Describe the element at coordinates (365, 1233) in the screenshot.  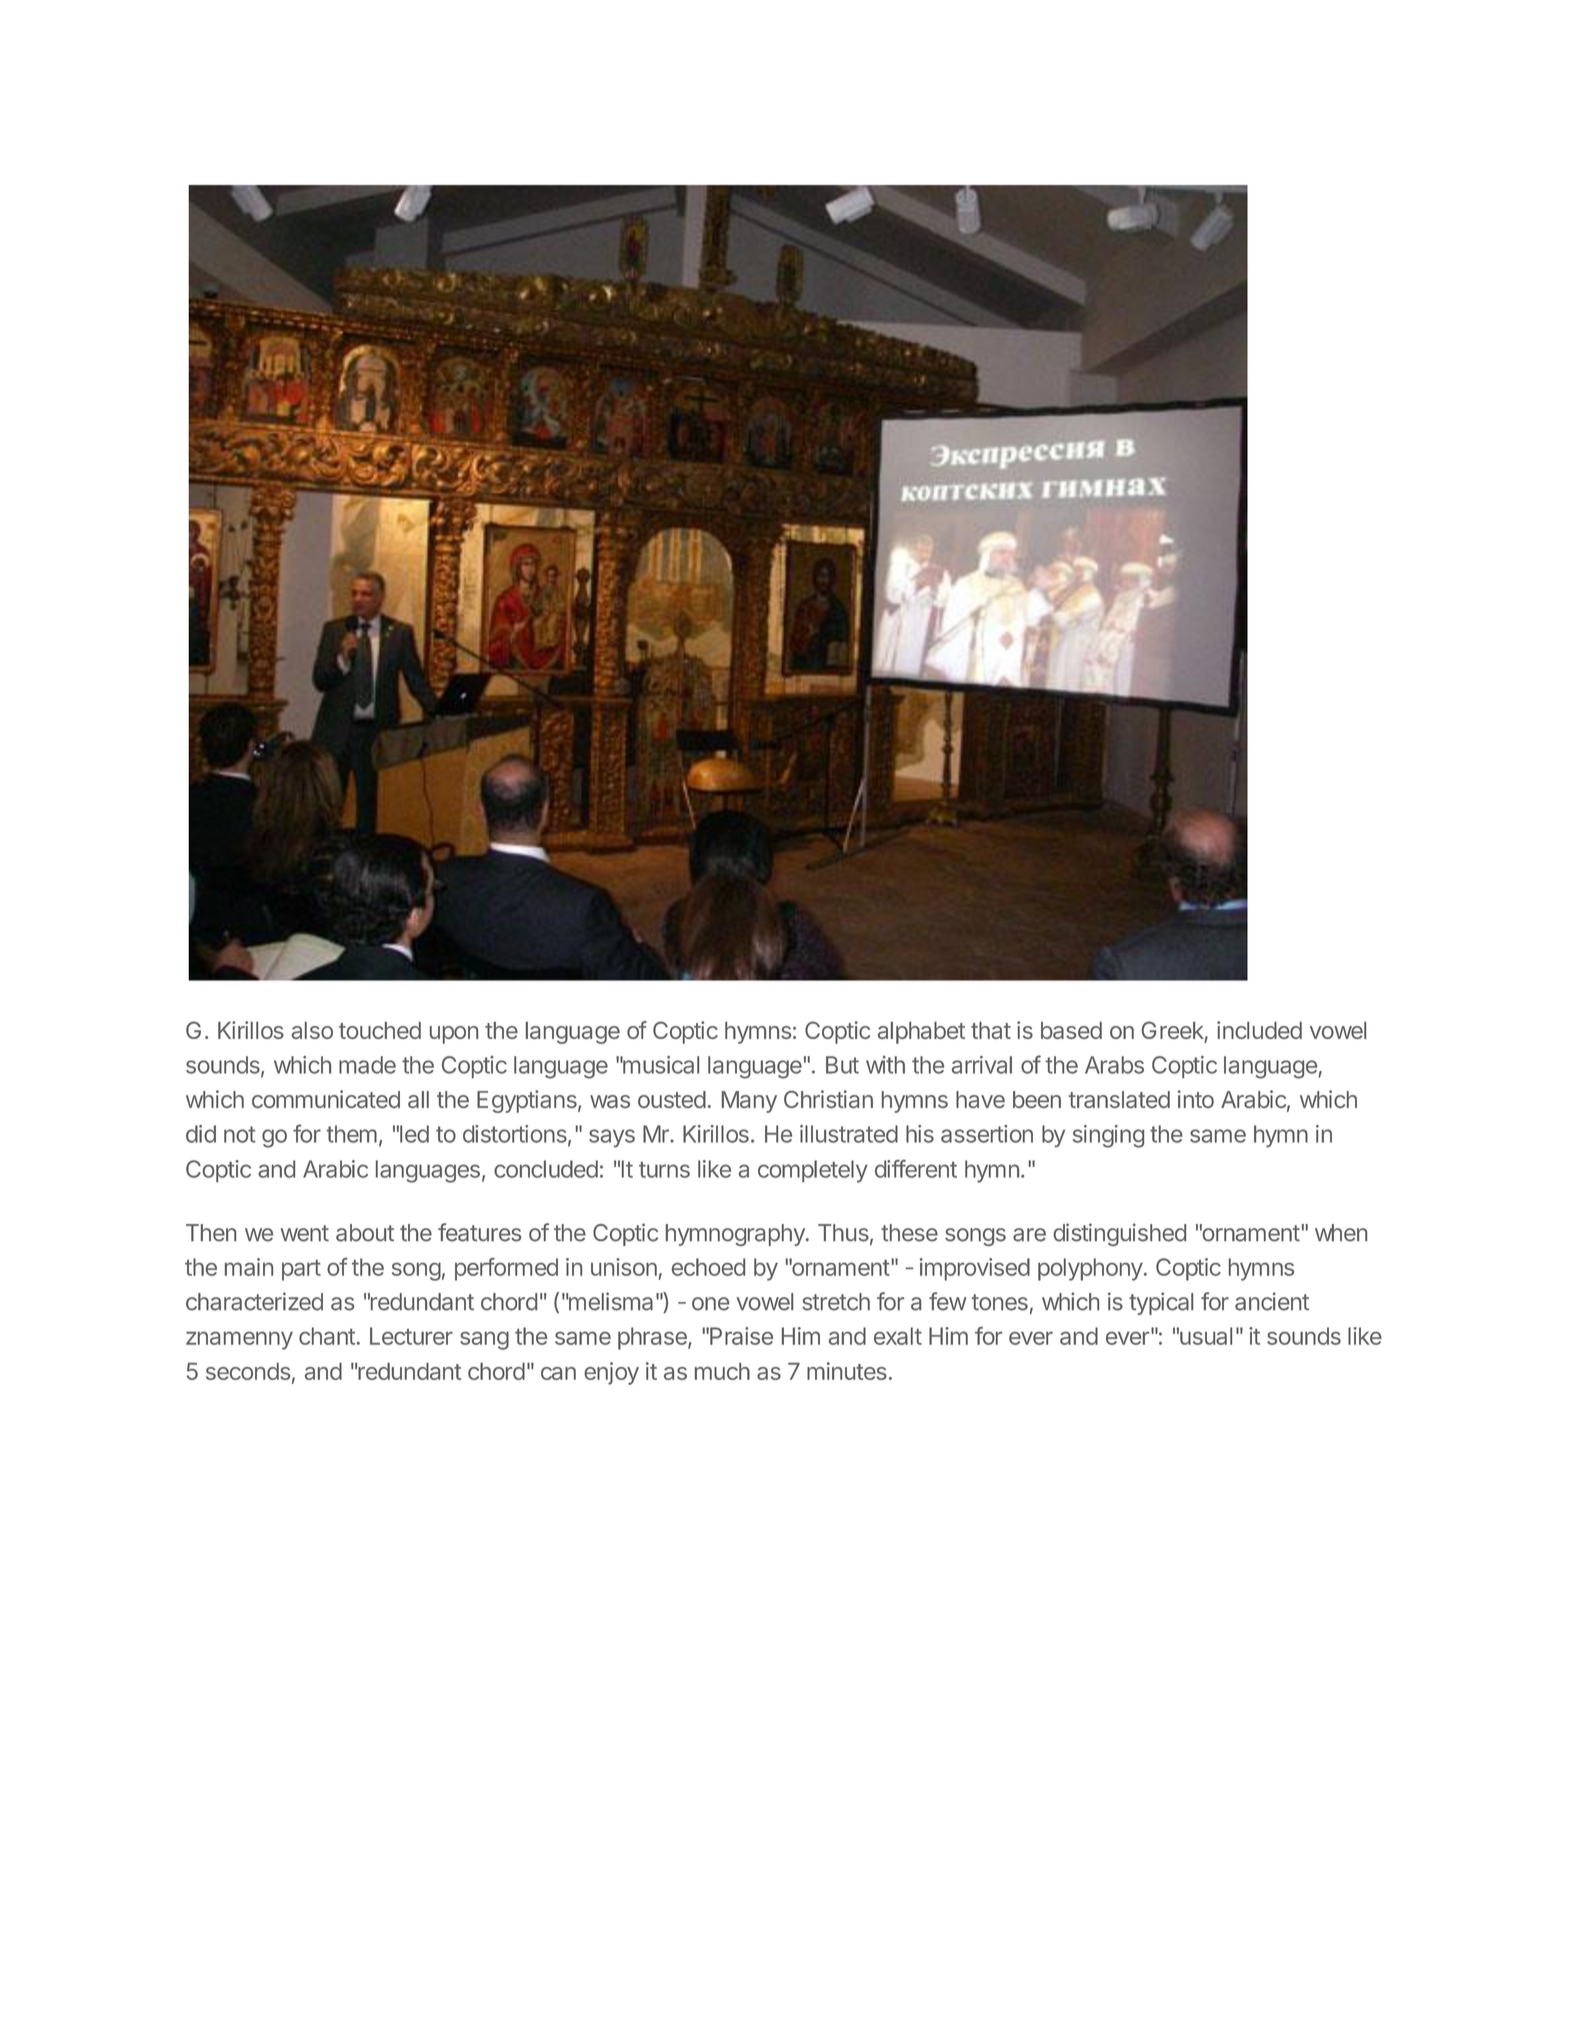
I see `about` at that location.
